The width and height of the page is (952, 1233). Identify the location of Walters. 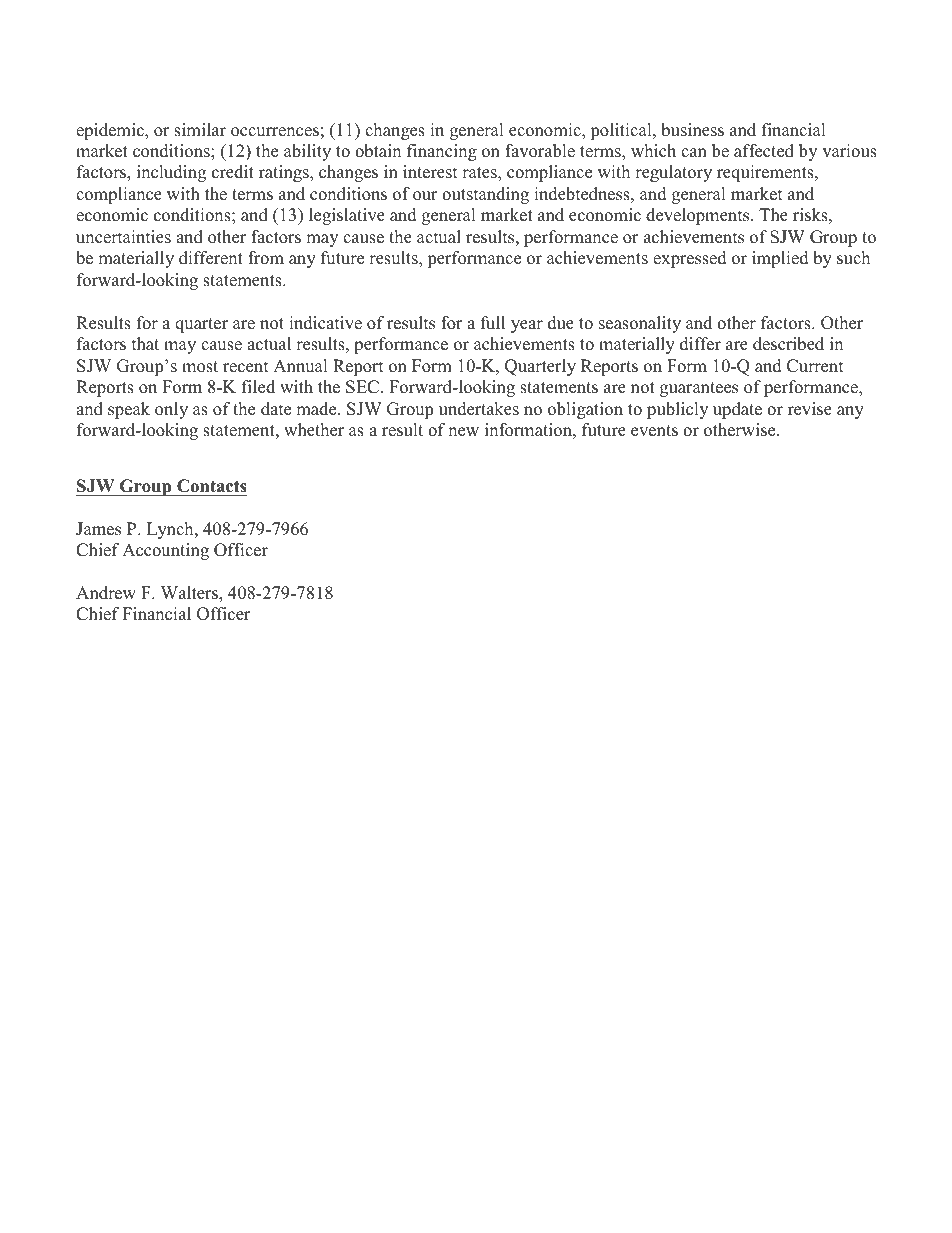
(190, 594).
